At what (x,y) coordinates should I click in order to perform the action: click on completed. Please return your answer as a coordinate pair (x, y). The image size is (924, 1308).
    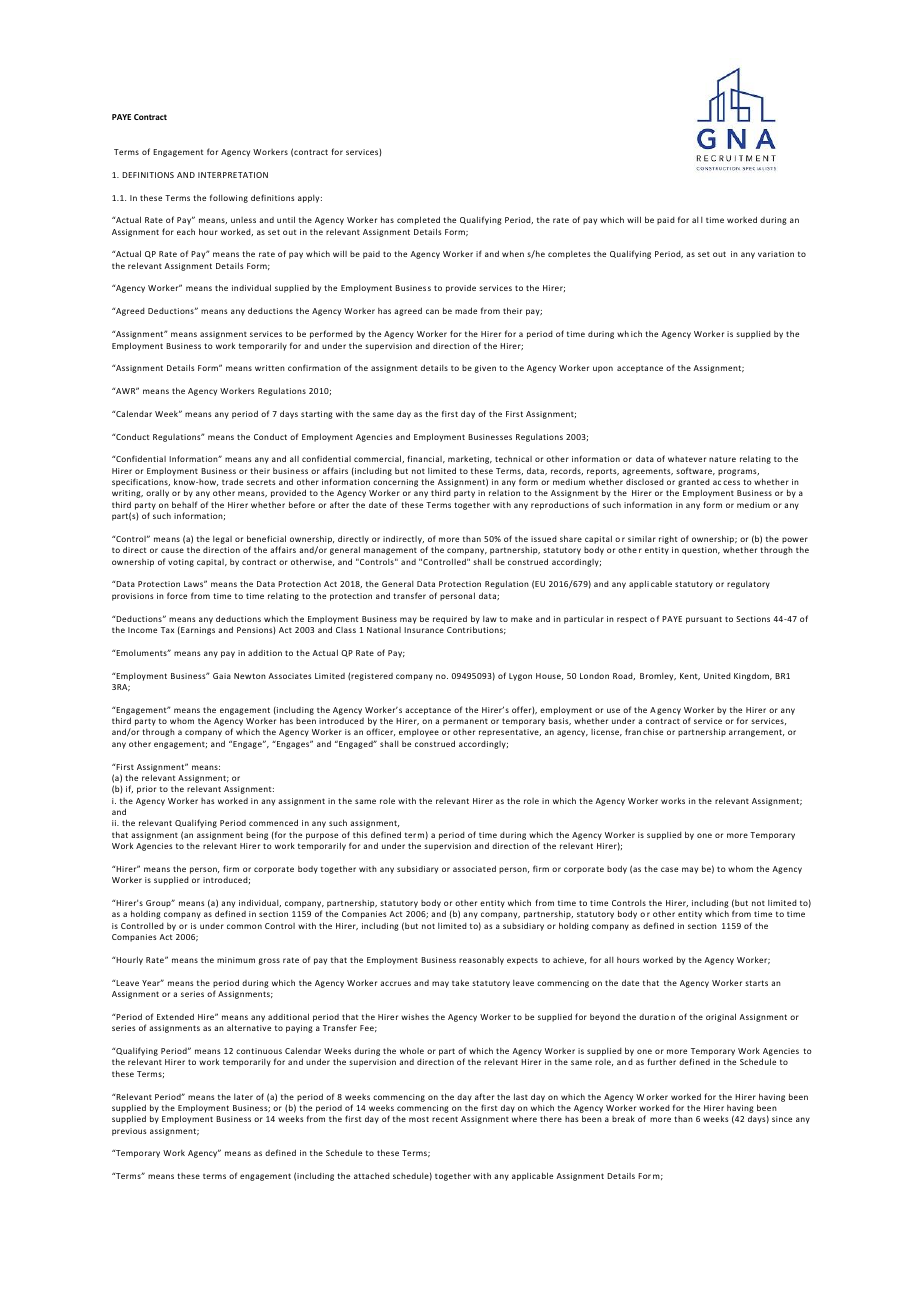
    Looking at the image, I should click on (418, 220).
